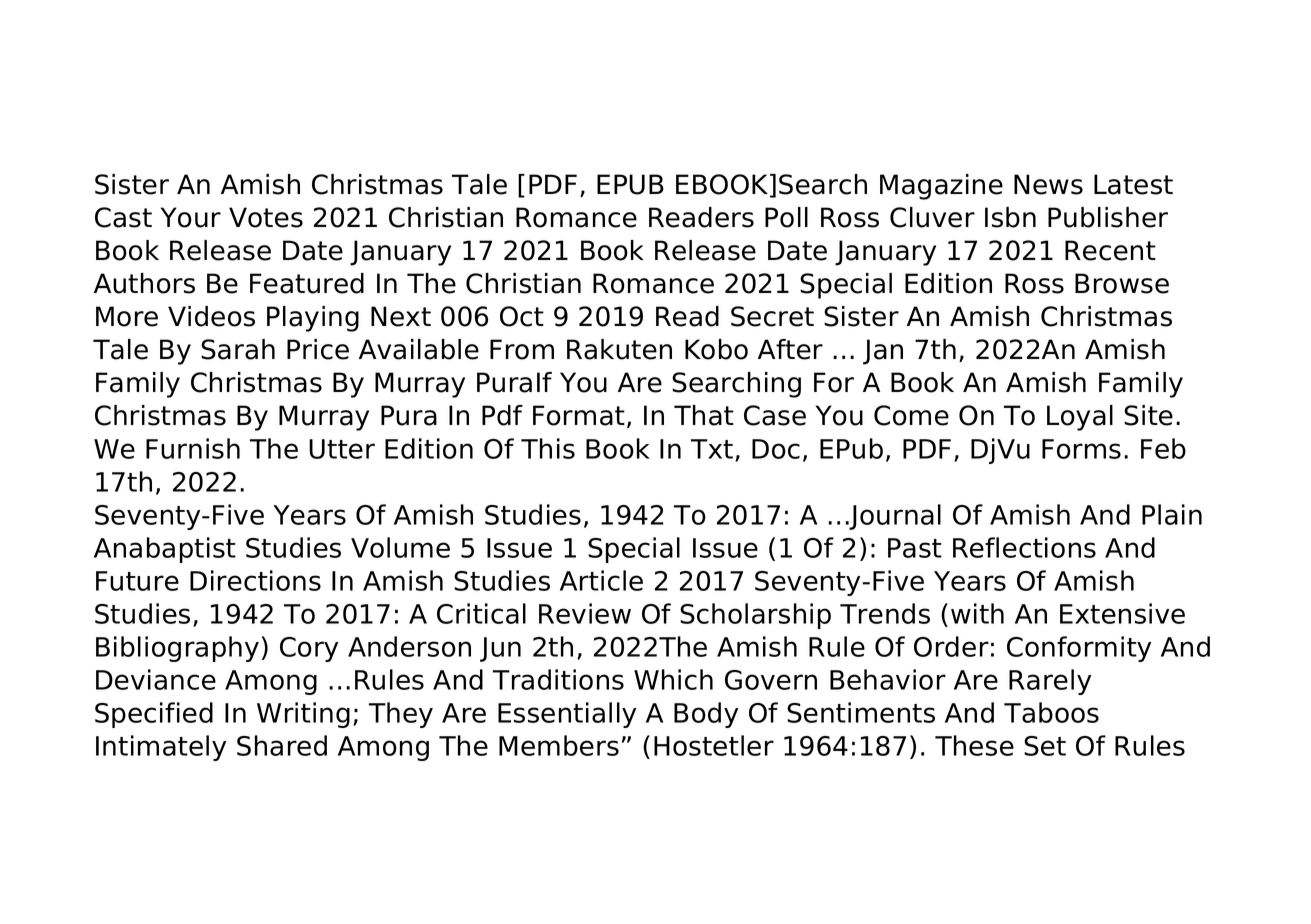 This page has height=924, width=1311. What do you see at coordinates (786, 217) in the page?
I see `Poll` at bounding box center [786, 217].
